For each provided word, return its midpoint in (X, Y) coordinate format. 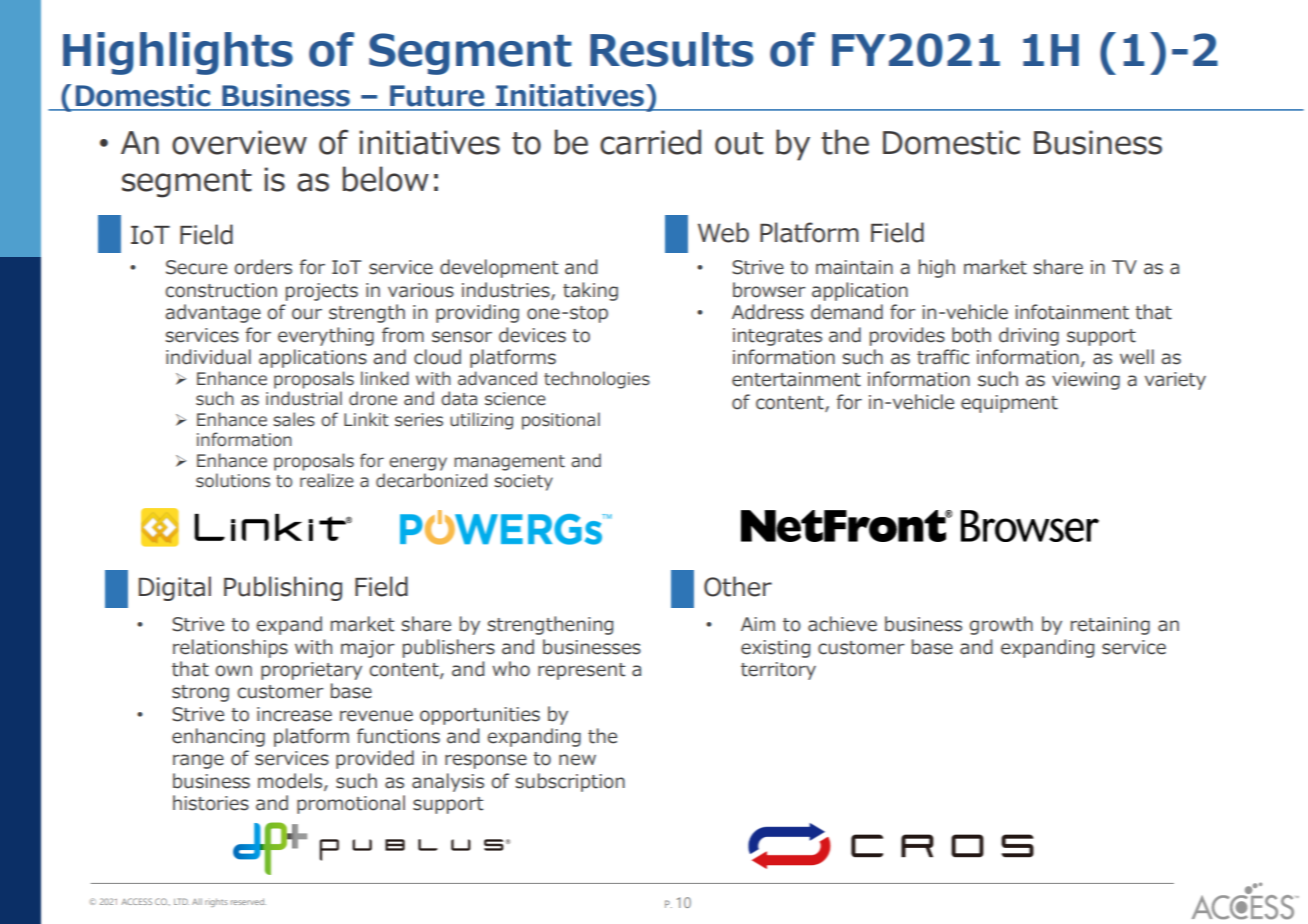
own (233, 671)
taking (590, 291)
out (739, 143)
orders (263, 267)
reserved (248, 901)
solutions (233, 480)
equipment (1009, 404)
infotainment (1072, 312)
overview (239, 142)
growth (1001, 625)
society (523, 482)
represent (581, 671)
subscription (570, 782)
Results (671, 49)
